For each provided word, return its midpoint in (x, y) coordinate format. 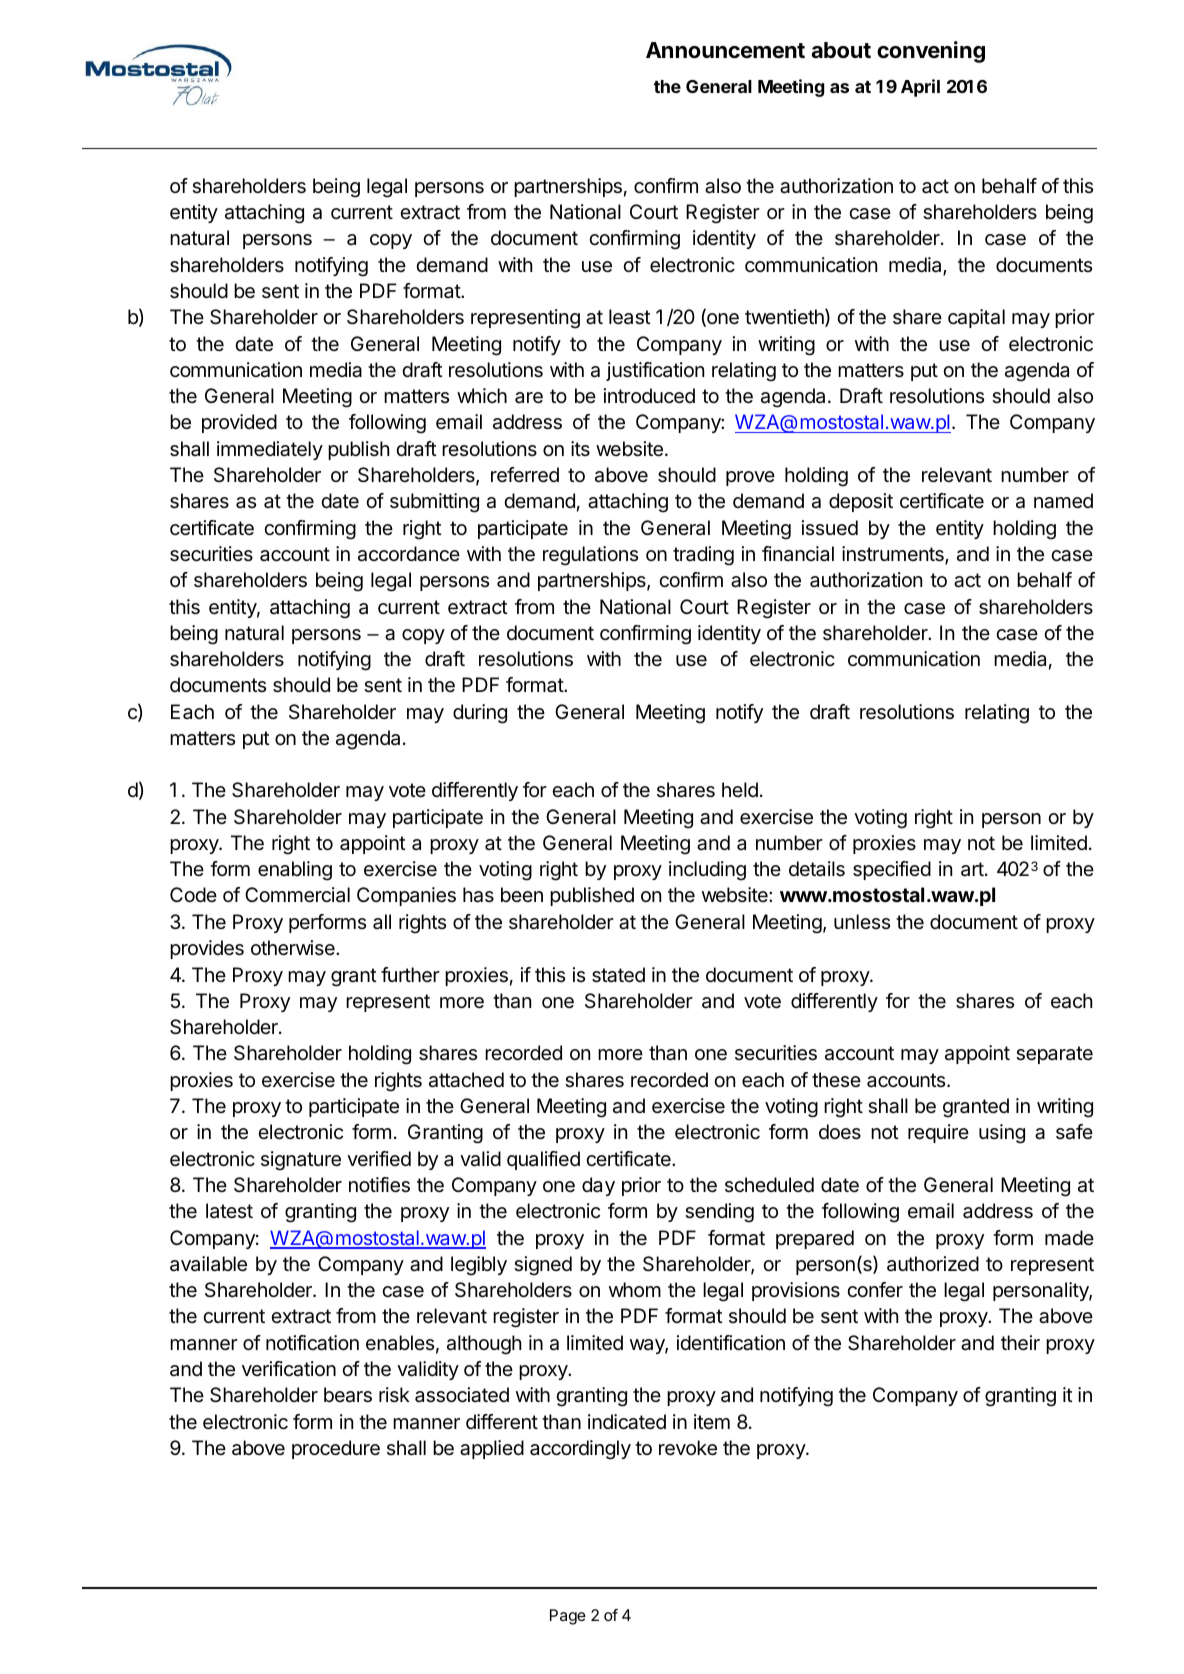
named (1063, 501)
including (707, 871)
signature (301, 1161)
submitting (434, 503)
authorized (933, 1264)
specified (892, 870)
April (920, 88)
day (598, 1186)
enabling (295, 871)
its (580, 448)
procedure (336, 1449)
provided (239, 423)
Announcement (725, 50)
